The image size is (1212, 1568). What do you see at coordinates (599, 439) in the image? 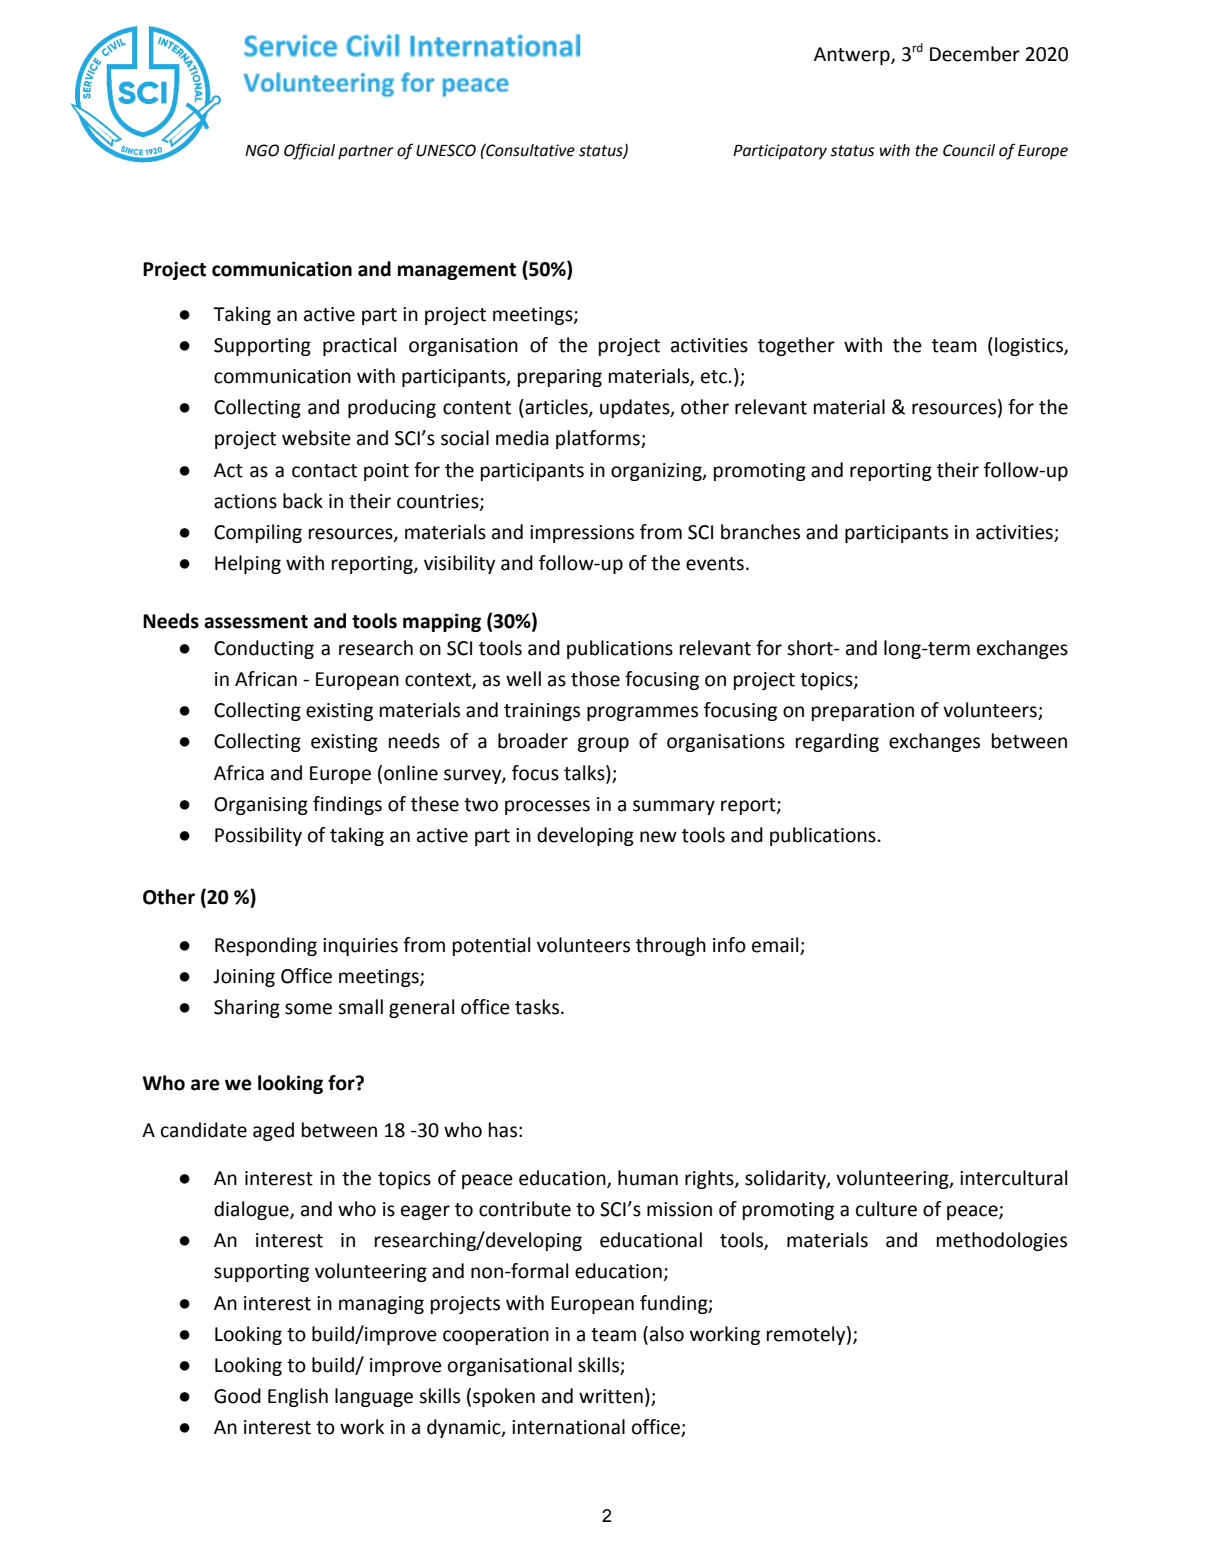
I see `platforms` at bounding box center [599, 439].
